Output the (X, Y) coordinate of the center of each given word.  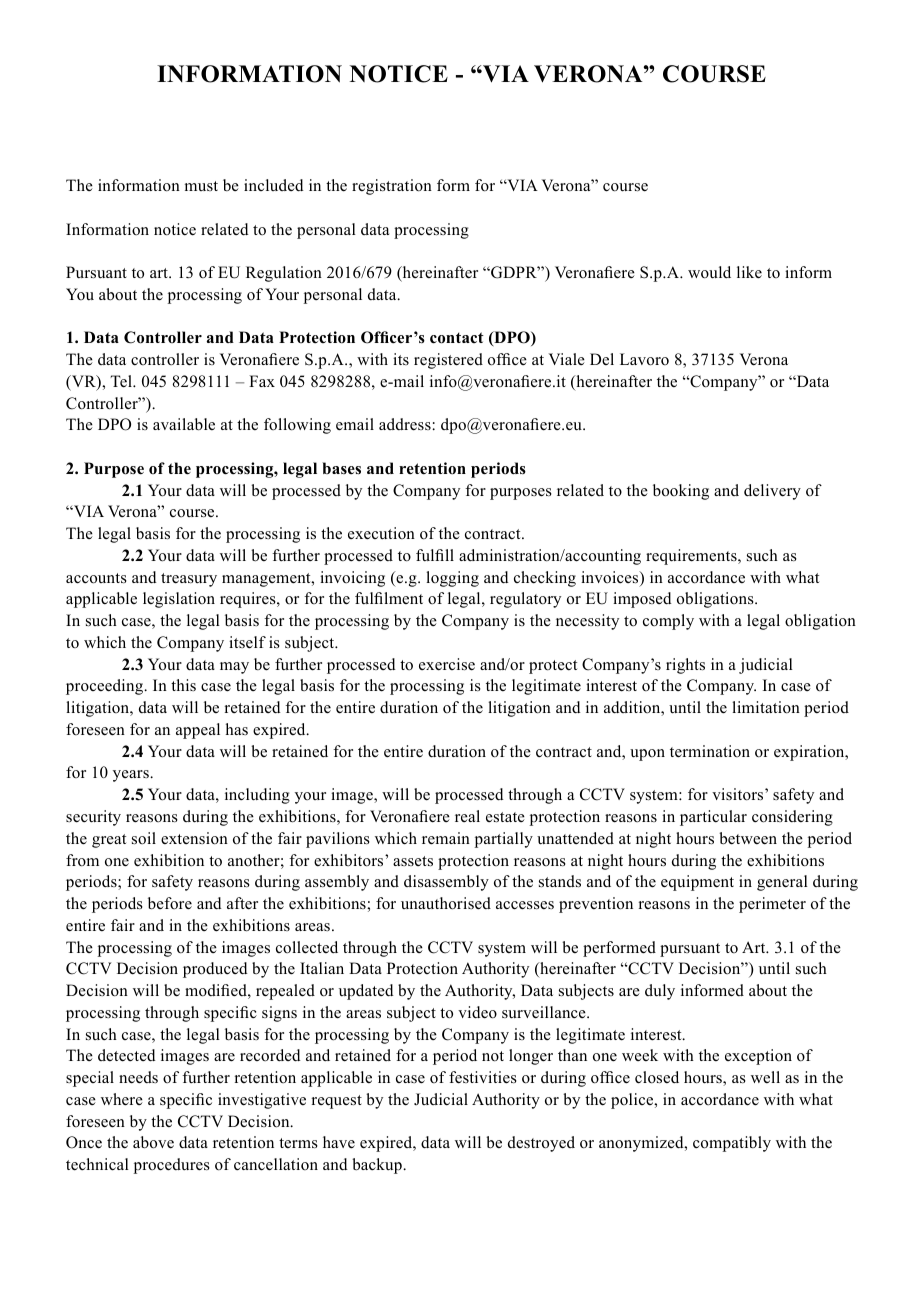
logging (452, 579)
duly (660, 992)
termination (710, 751)
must (201, 186)
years (132, 776)
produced (215, 970)
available (184, 424)
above (153, 1142)
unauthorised (446, 903)
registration (392, 187)
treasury (189, 580)
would (709, 272)
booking (681, 492)
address (406, 424)
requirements (692, 557)
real (467, 816)
